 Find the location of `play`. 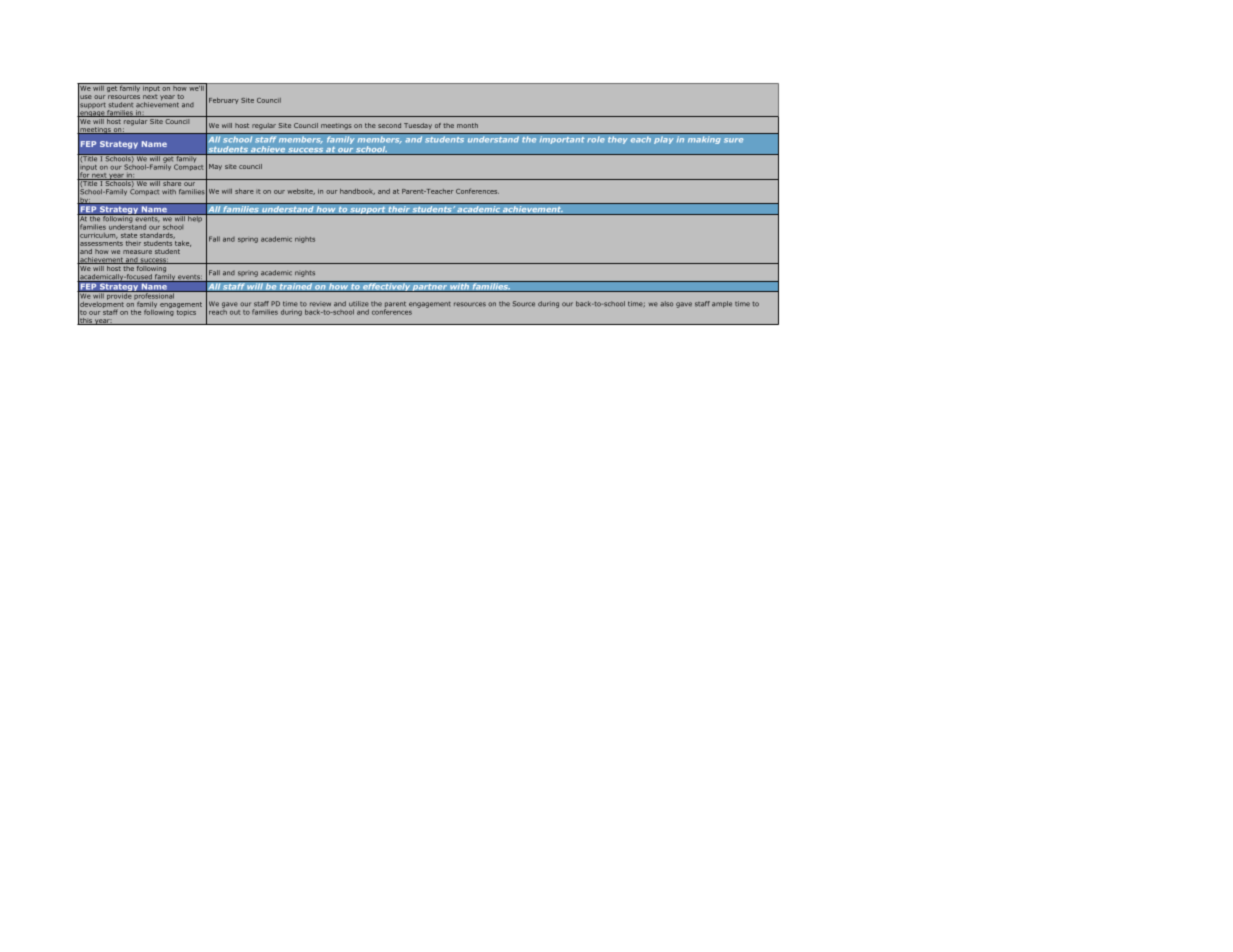

play is located at coordinates (664, 140).
